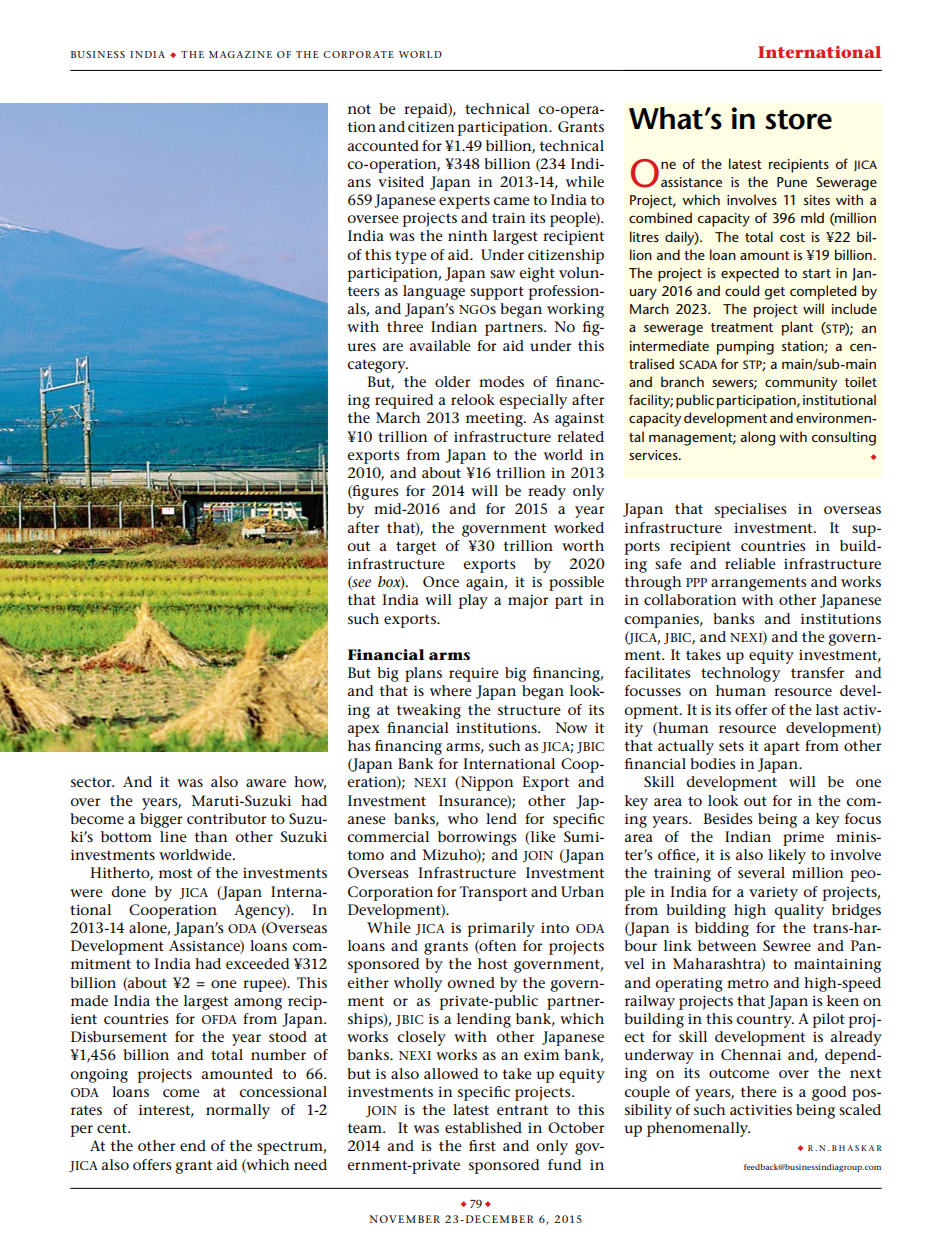  Describe the element at coordinates (773, 894) in the page. I see `variety` at that location.
